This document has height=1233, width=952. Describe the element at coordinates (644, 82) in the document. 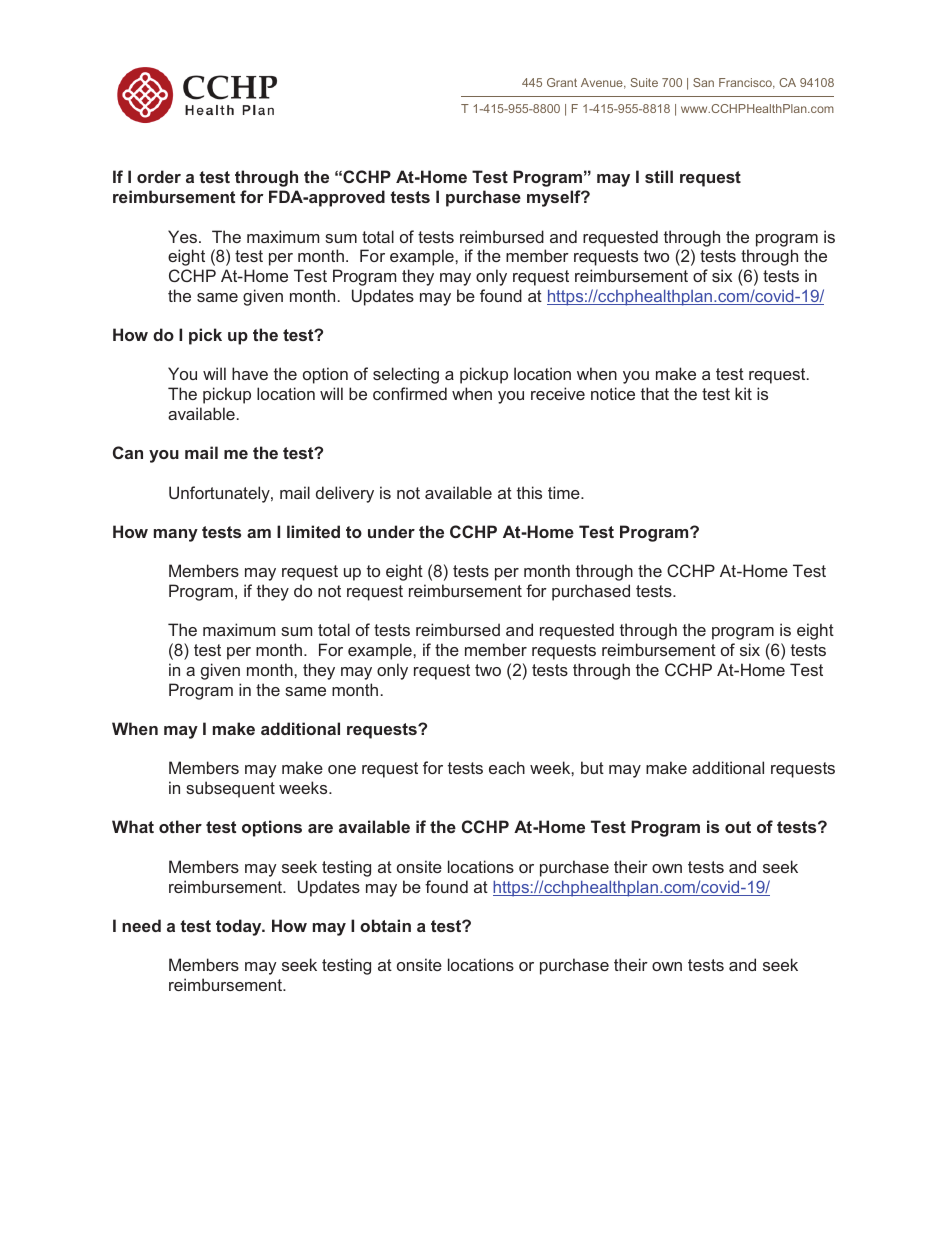

I see `Suite` at that location.
